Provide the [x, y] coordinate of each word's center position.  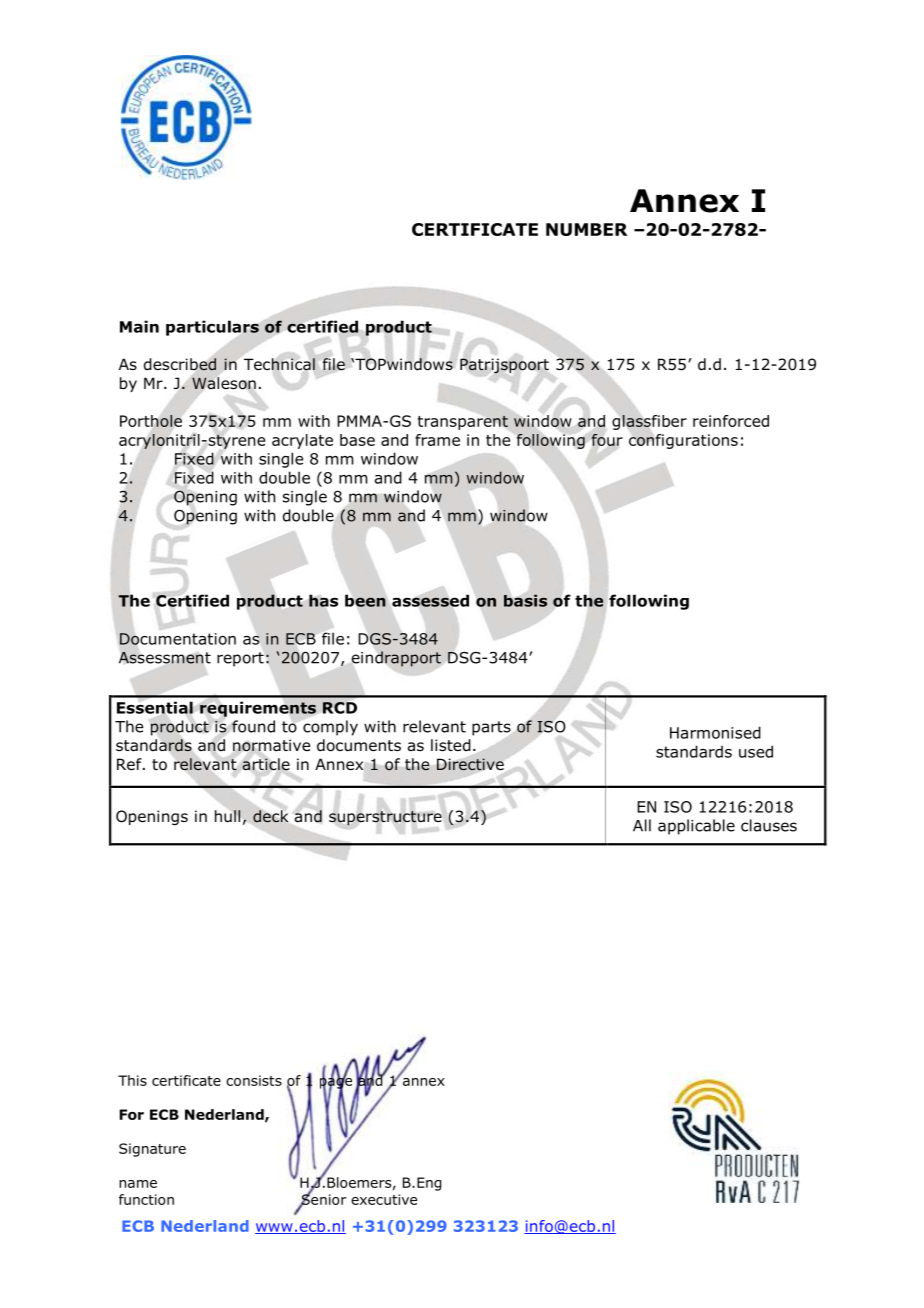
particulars [212, 328]
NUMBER [587, 229]
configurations [683, 441]
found [253, 726]
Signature [152, 1150]
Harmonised [715, 732]
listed [451, 745]
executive [384, 1199]
